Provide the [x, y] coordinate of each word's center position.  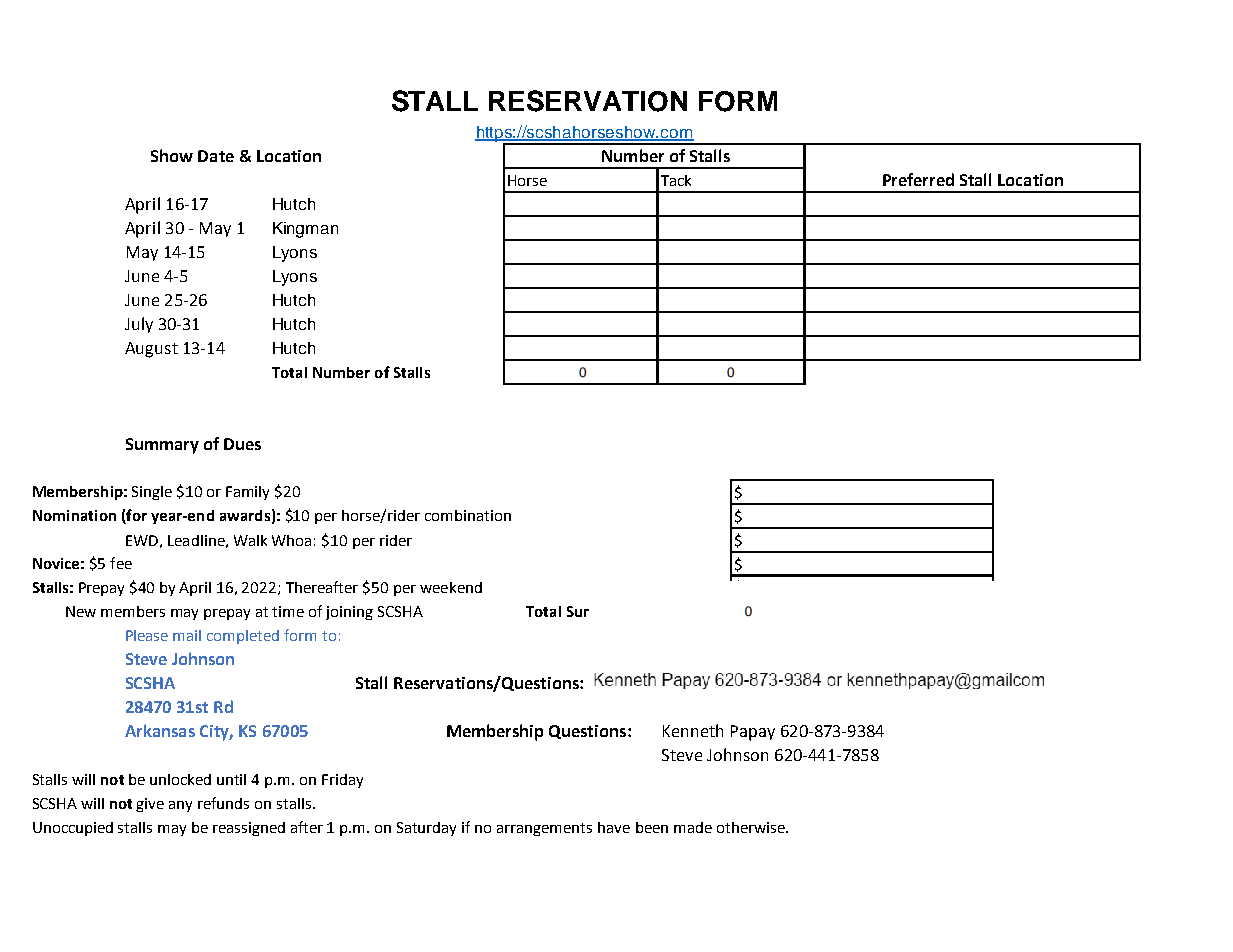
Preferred [918, 179]
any [180, 806]
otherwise [752, 827]
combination [468, 515]
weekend [451, 587]
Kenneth [693, 730]
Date [216, 156]
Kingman [305, 230]
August [151, 350]
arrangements [544, 829]
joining [349, 613]
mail [187, 635]
